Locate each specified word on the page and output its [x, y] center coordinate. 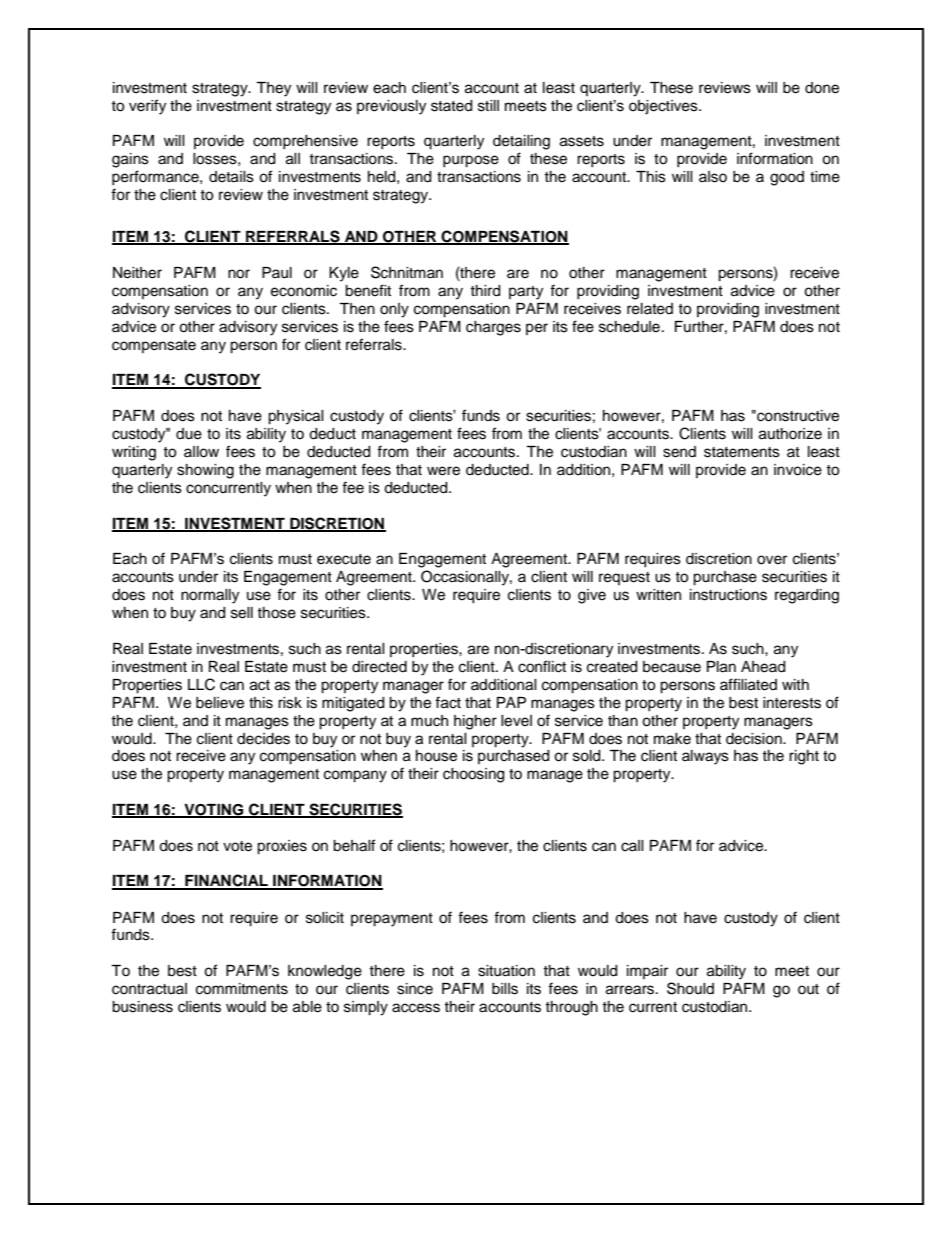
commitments [242, 989]
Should [690, 988]
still [488, 106]
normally [210, 596]
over [772, 560]
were [443, 471]
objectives [664, 107]
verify [147, 107]
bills [505, 989]
